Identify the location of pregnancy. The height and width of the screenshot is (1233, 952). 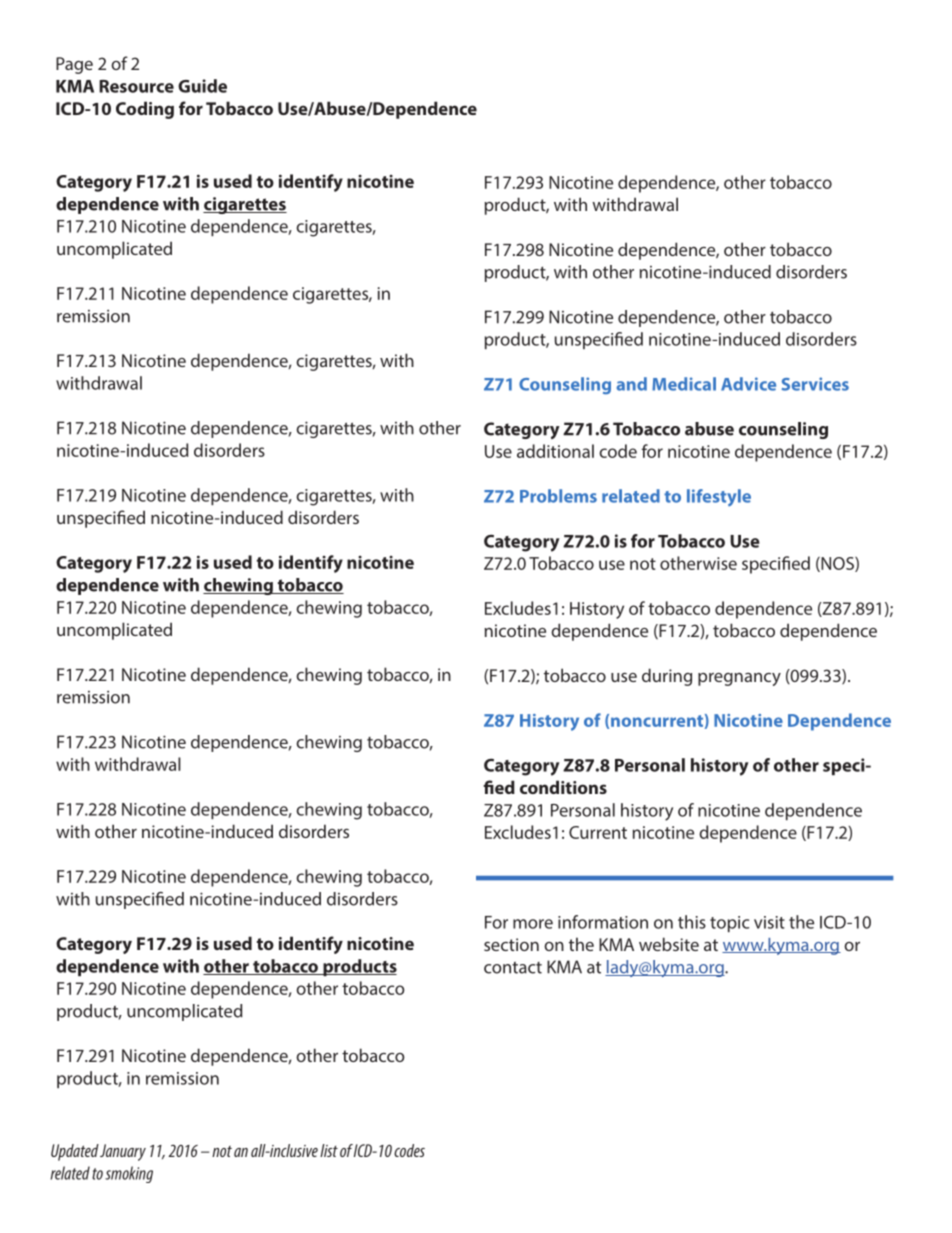
(739, 679).
